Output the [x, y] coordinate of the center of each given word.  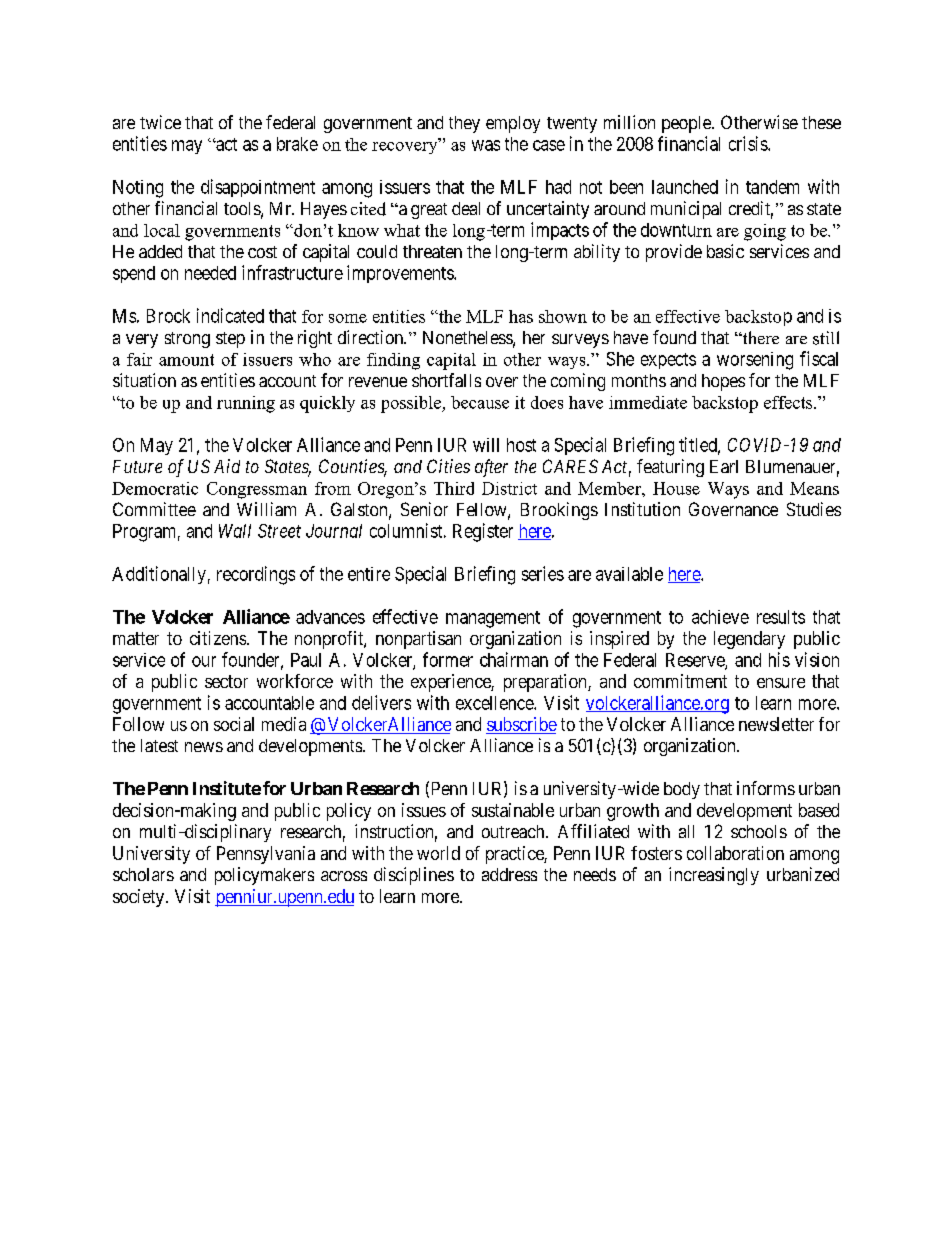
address [509, 874]
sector [226, 681]
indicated [230, 315]
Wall [235, 531]
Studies [814, 509]
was [486, 145]
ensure [781, 683]
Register [483, 532]
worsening [755, 361]
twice [160, 122]
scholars [143, 874]
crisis [749, 143]
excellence [495, 703]
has [521, 316]
